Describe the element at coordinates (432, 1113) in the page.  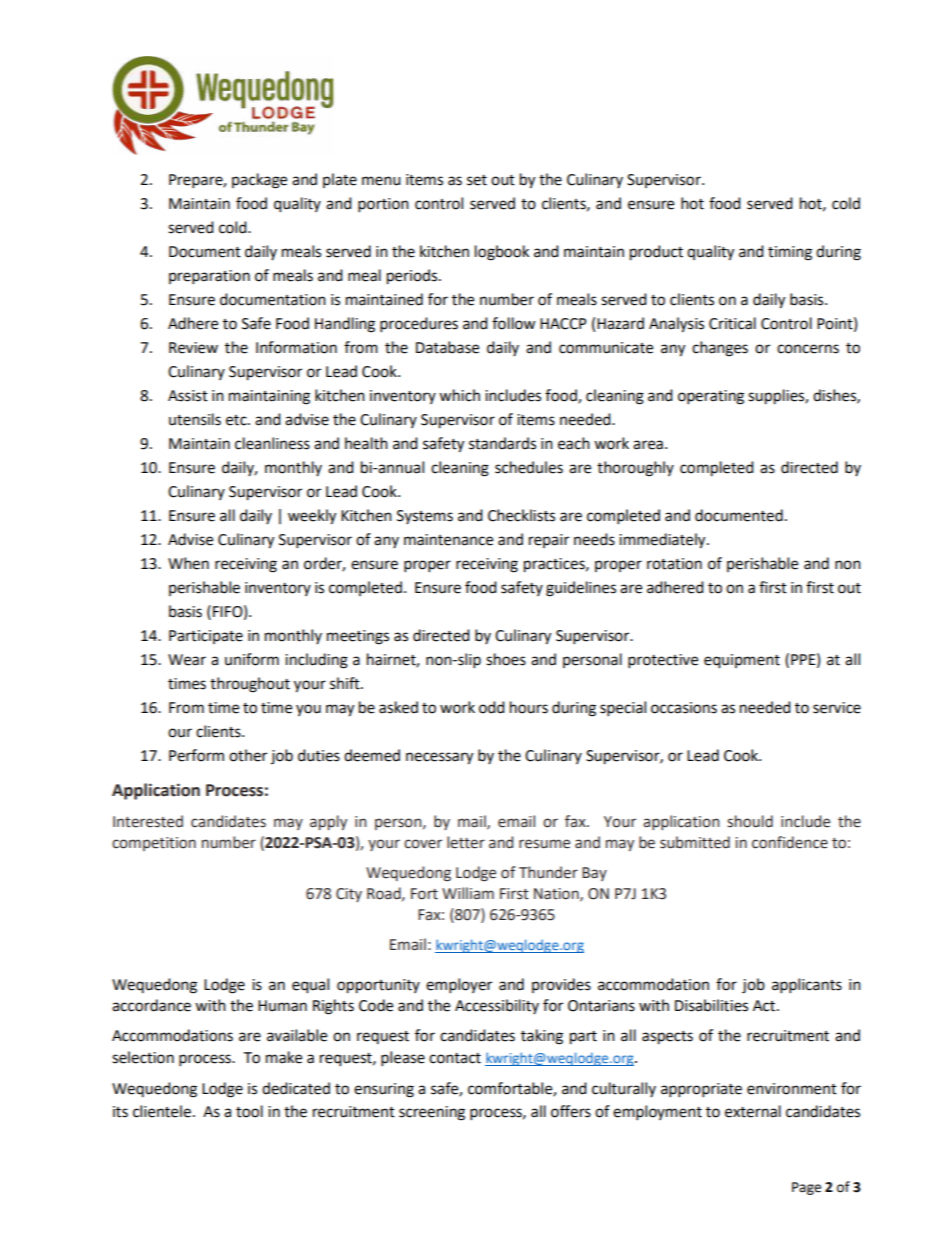
I see `screening` at that location.
